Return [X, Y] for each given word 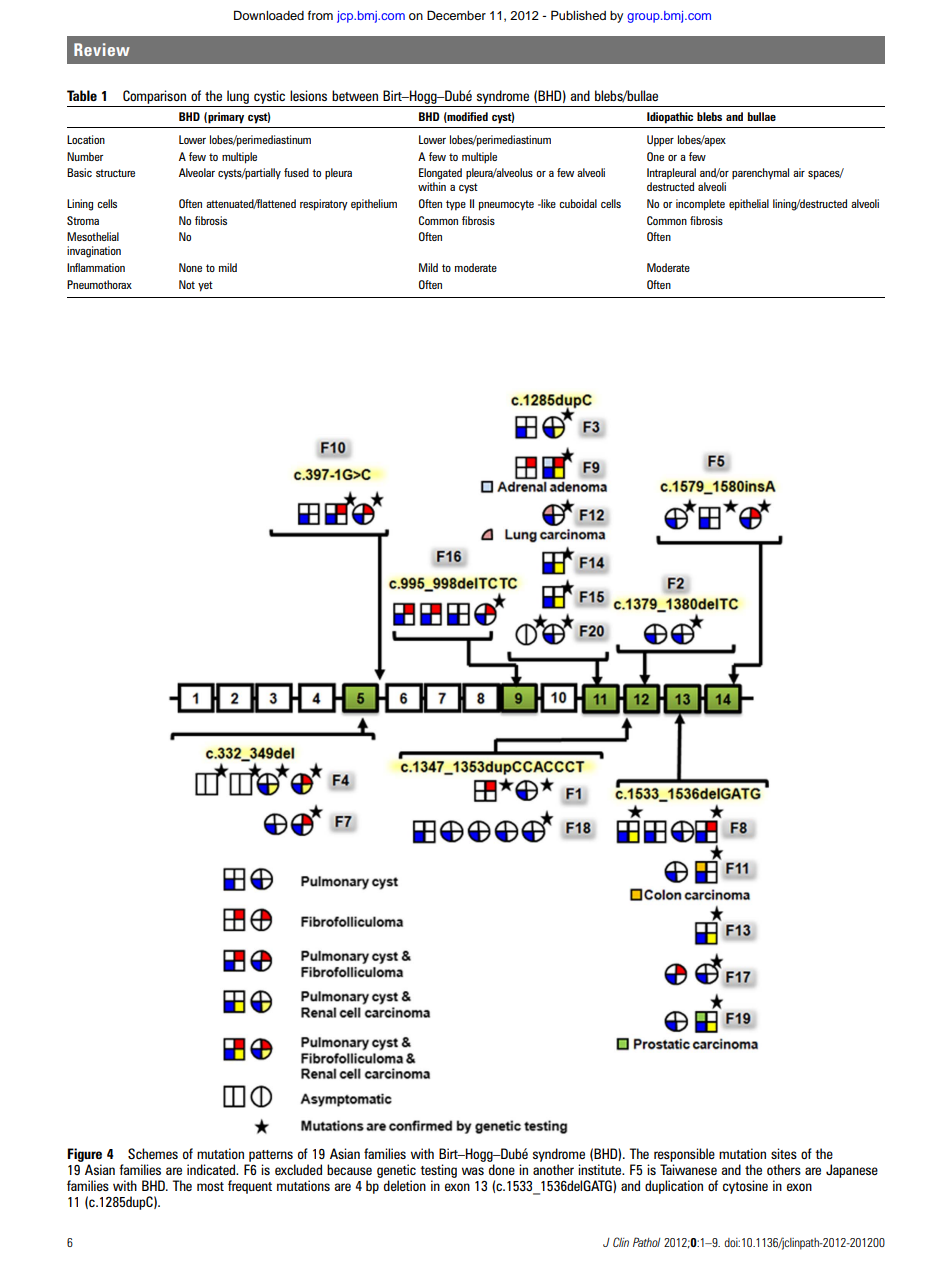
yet [205, 286]
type [456, 205]
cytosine [745, 1187]
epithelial [749, 205]
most [210, 1186]
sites [784, 1153]
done [502, 1169]
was [473, 1171]
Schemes [153, 1153]
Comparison [154, 97]
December [456, 15]
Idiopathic [670, 118]
